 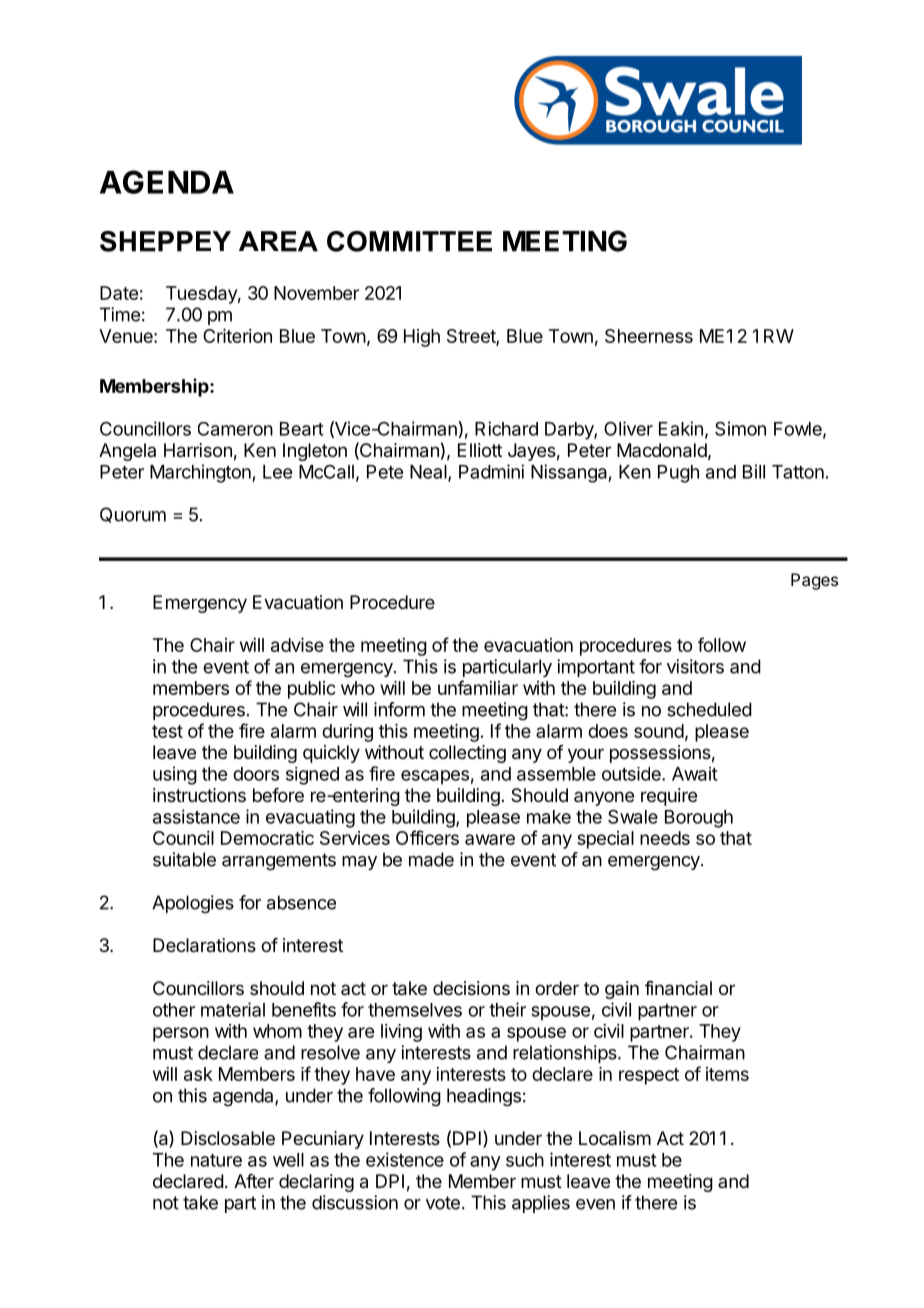 What do you see at coordinates (615, 1138) in the screenshot?
I see `Localism` at bounding box center [615, 1138].
